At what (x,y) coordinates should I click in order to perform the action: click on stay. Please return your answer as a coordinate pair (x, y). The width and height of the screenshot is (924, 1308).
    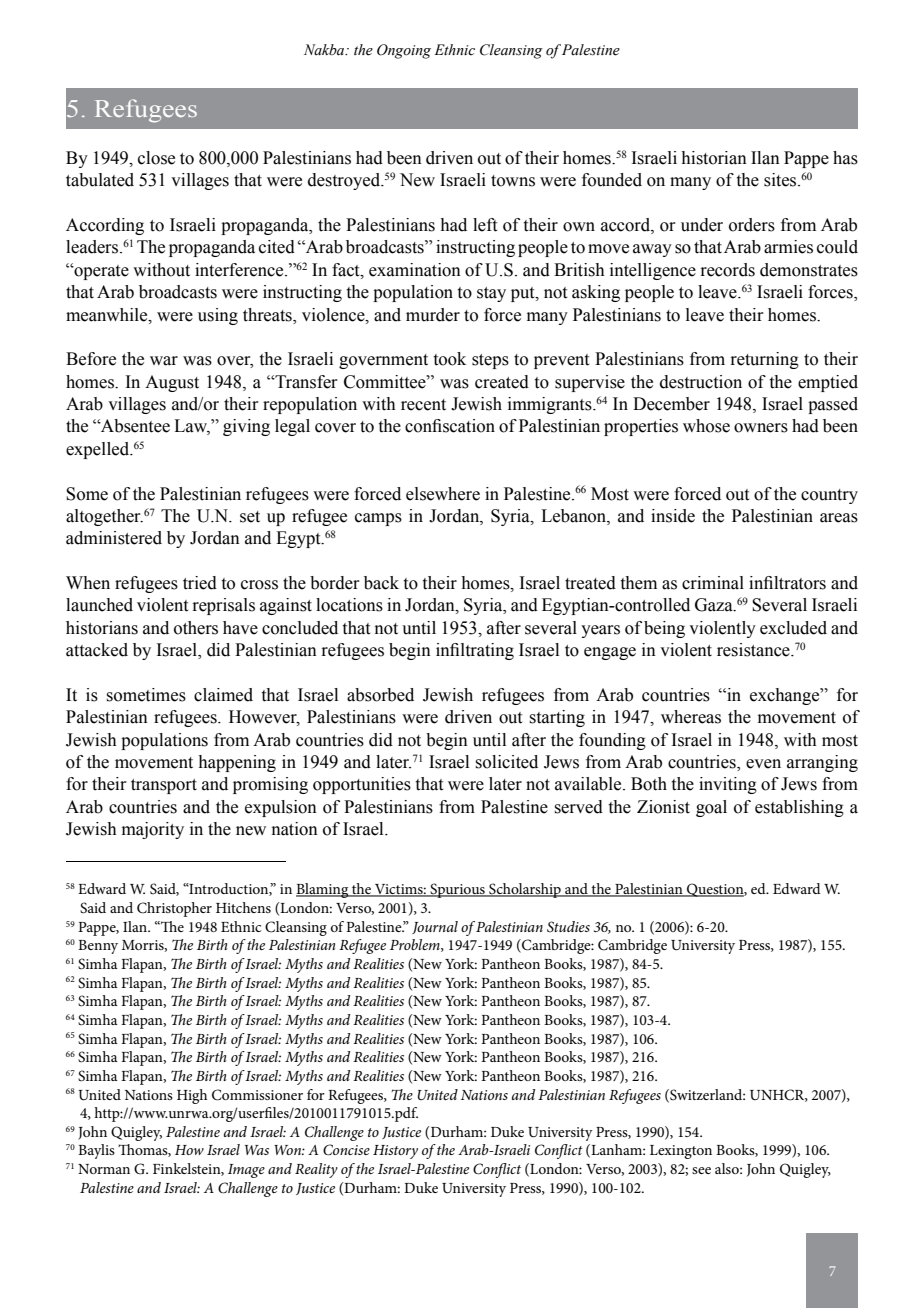
    Looking at the image, I should click on (491, 294).
